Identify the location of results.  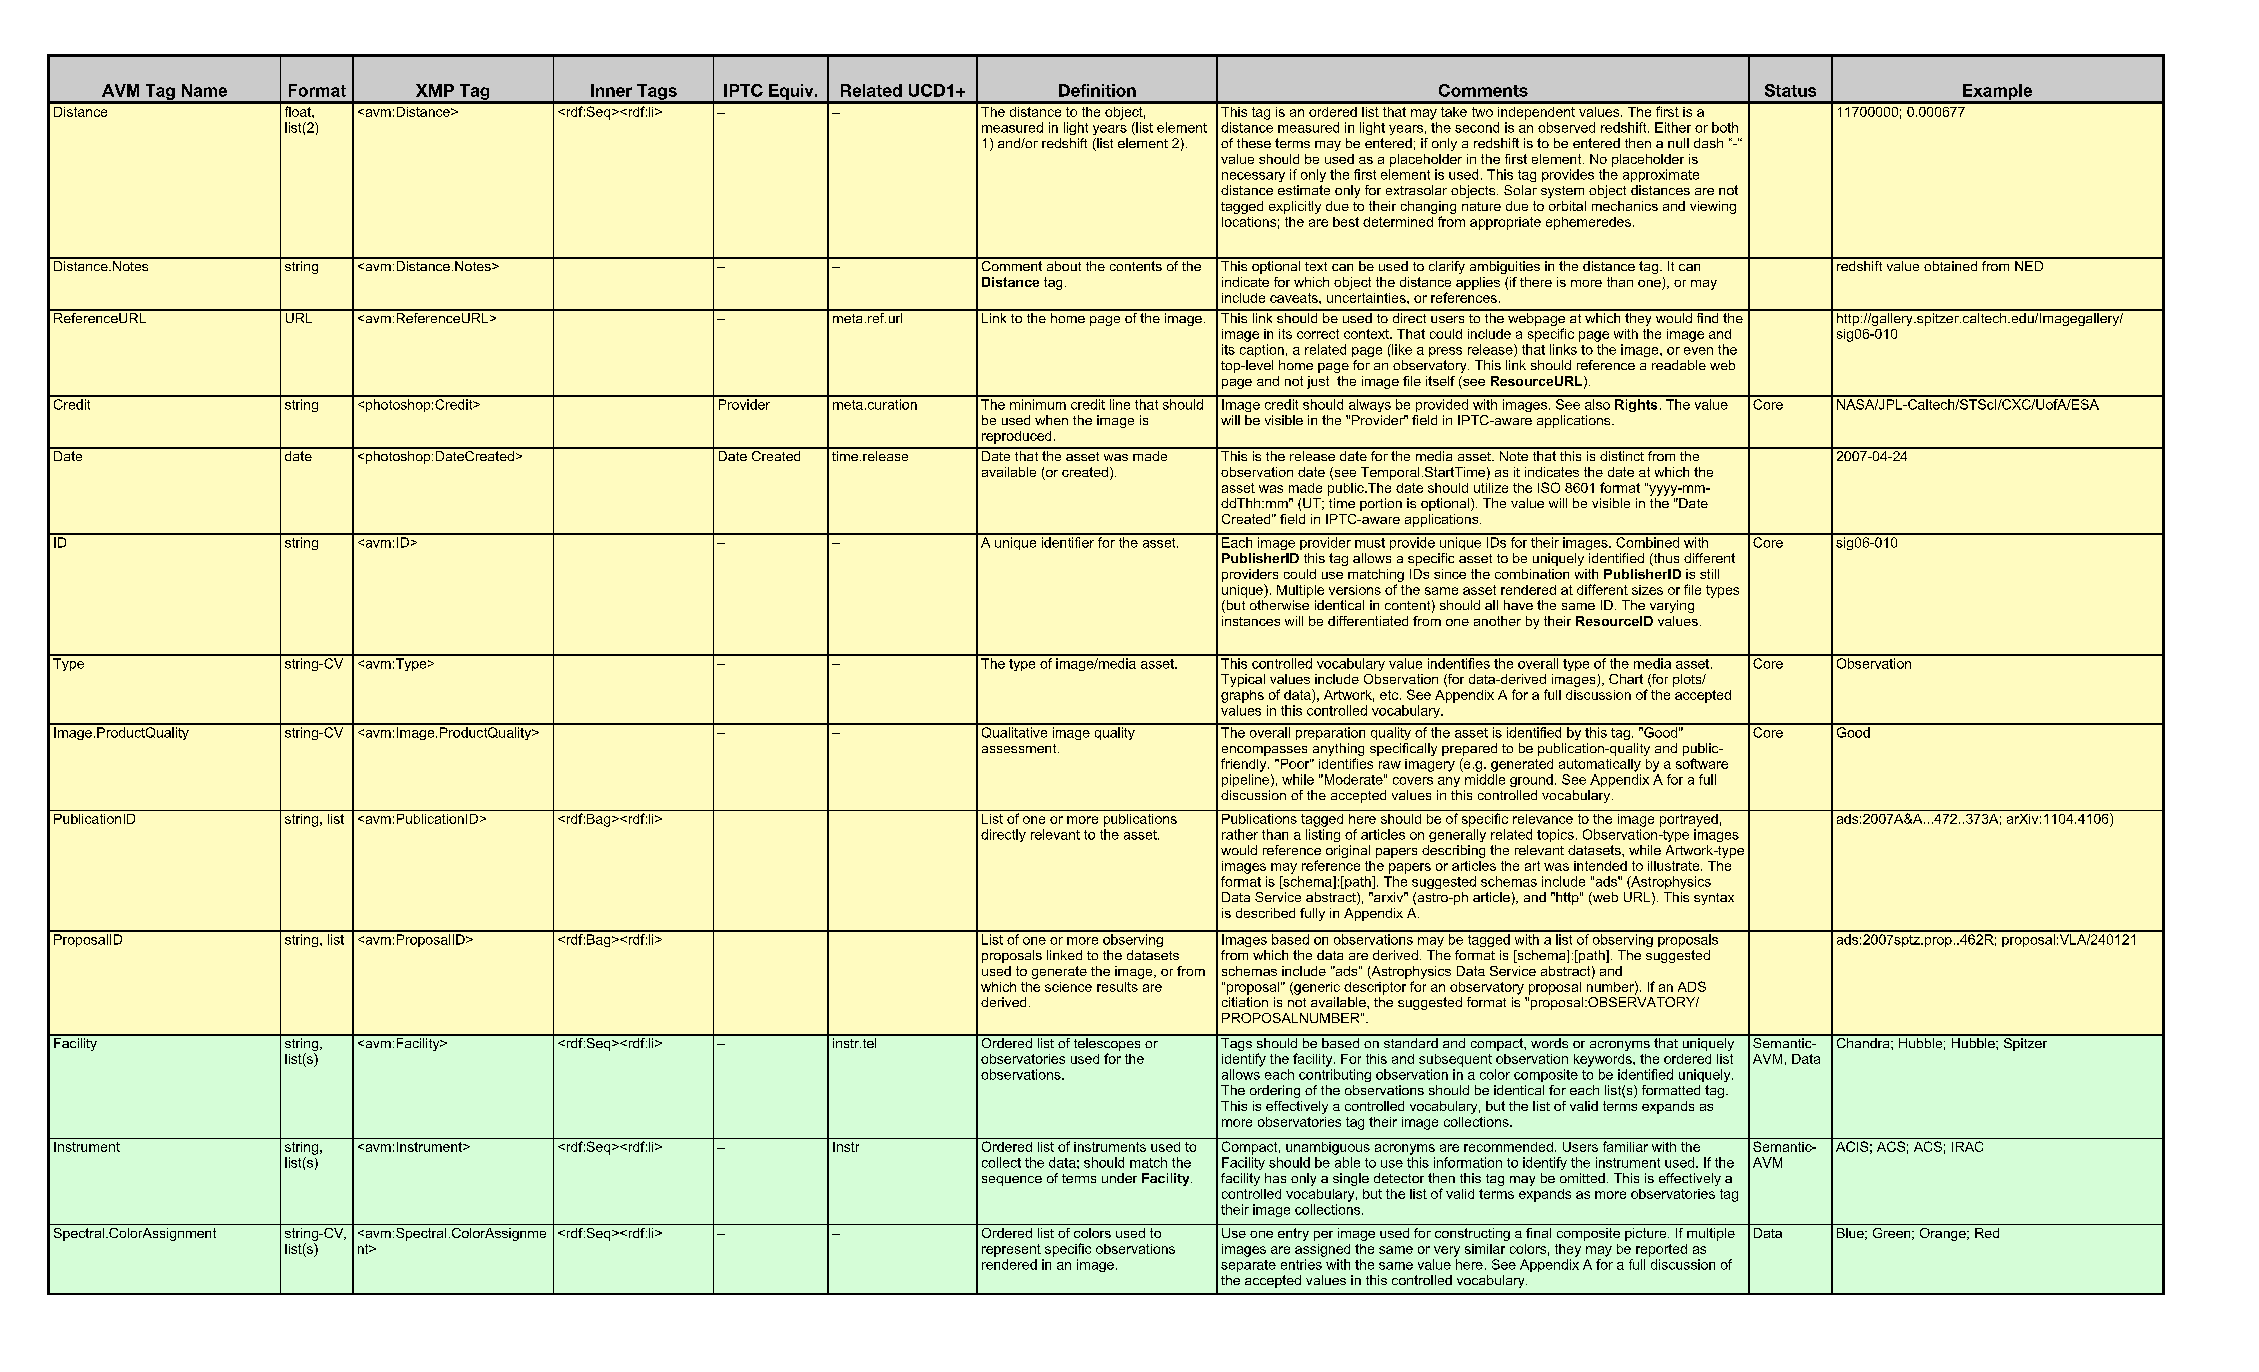
(1117, 987).
